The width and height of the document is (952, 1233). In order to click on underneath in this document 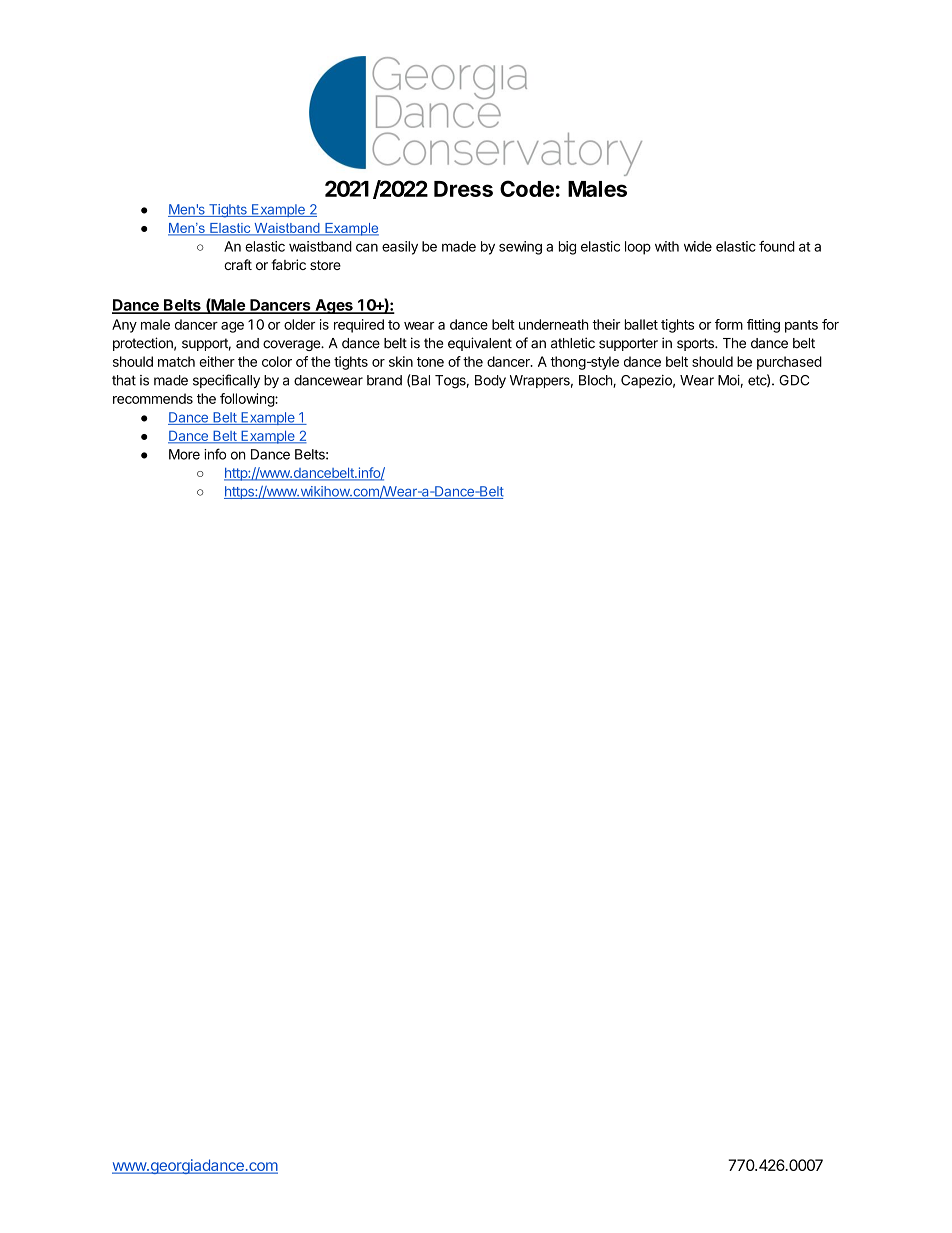, I will do `click(554, 324)`.
